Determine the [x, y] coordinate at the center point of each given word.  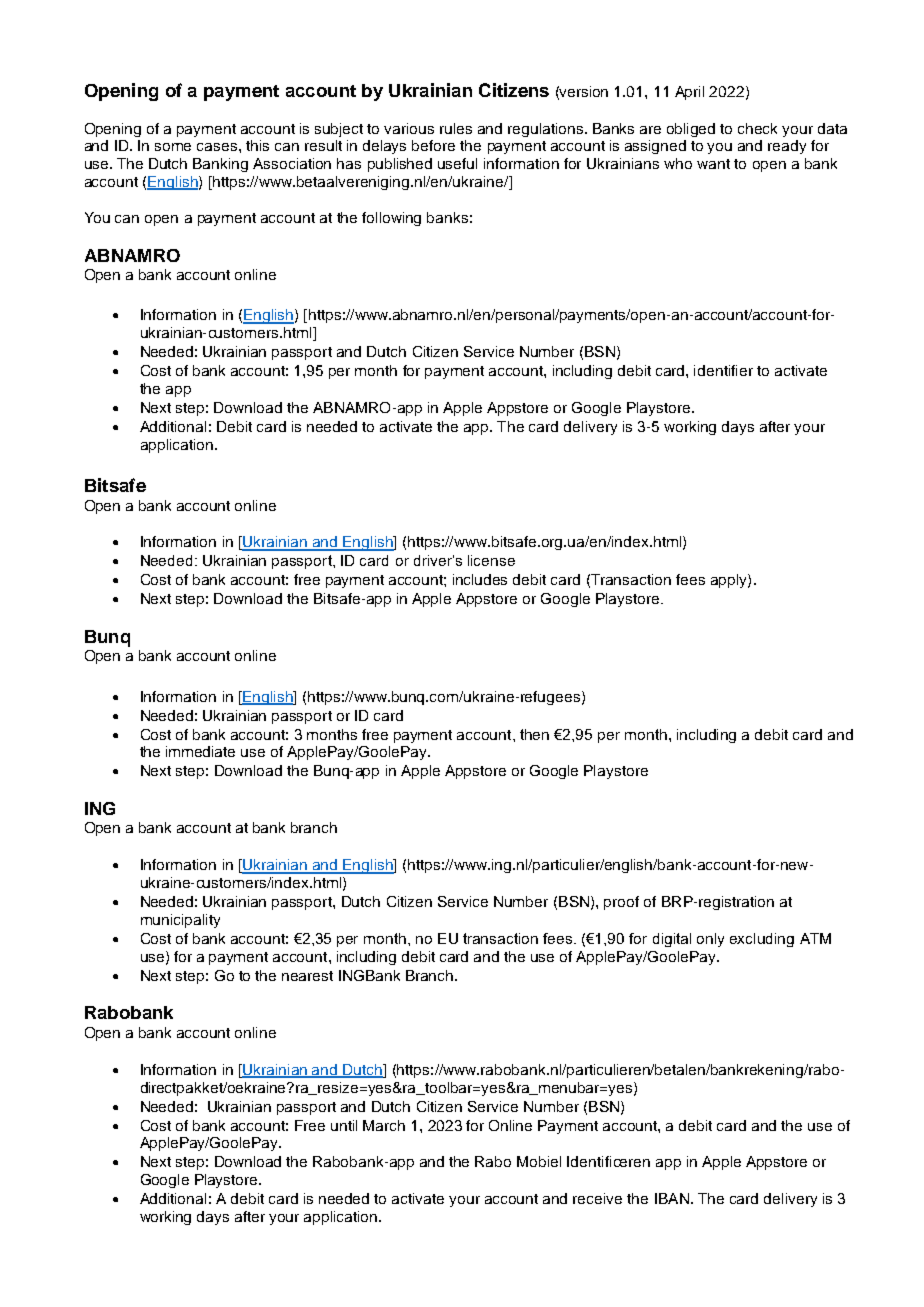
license [491, 560]
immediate [200, 751]
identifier [723, 370]
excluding [762, 940]
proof [621, 903]
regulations [547, 130]
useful [457, 163]
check [757, 128]
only [710, 940]
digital [672, 940]
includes [480, 579]
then [534, 734]
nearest [307, 976]
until [344, 1125]
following [391, 219]
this [257, 145]
